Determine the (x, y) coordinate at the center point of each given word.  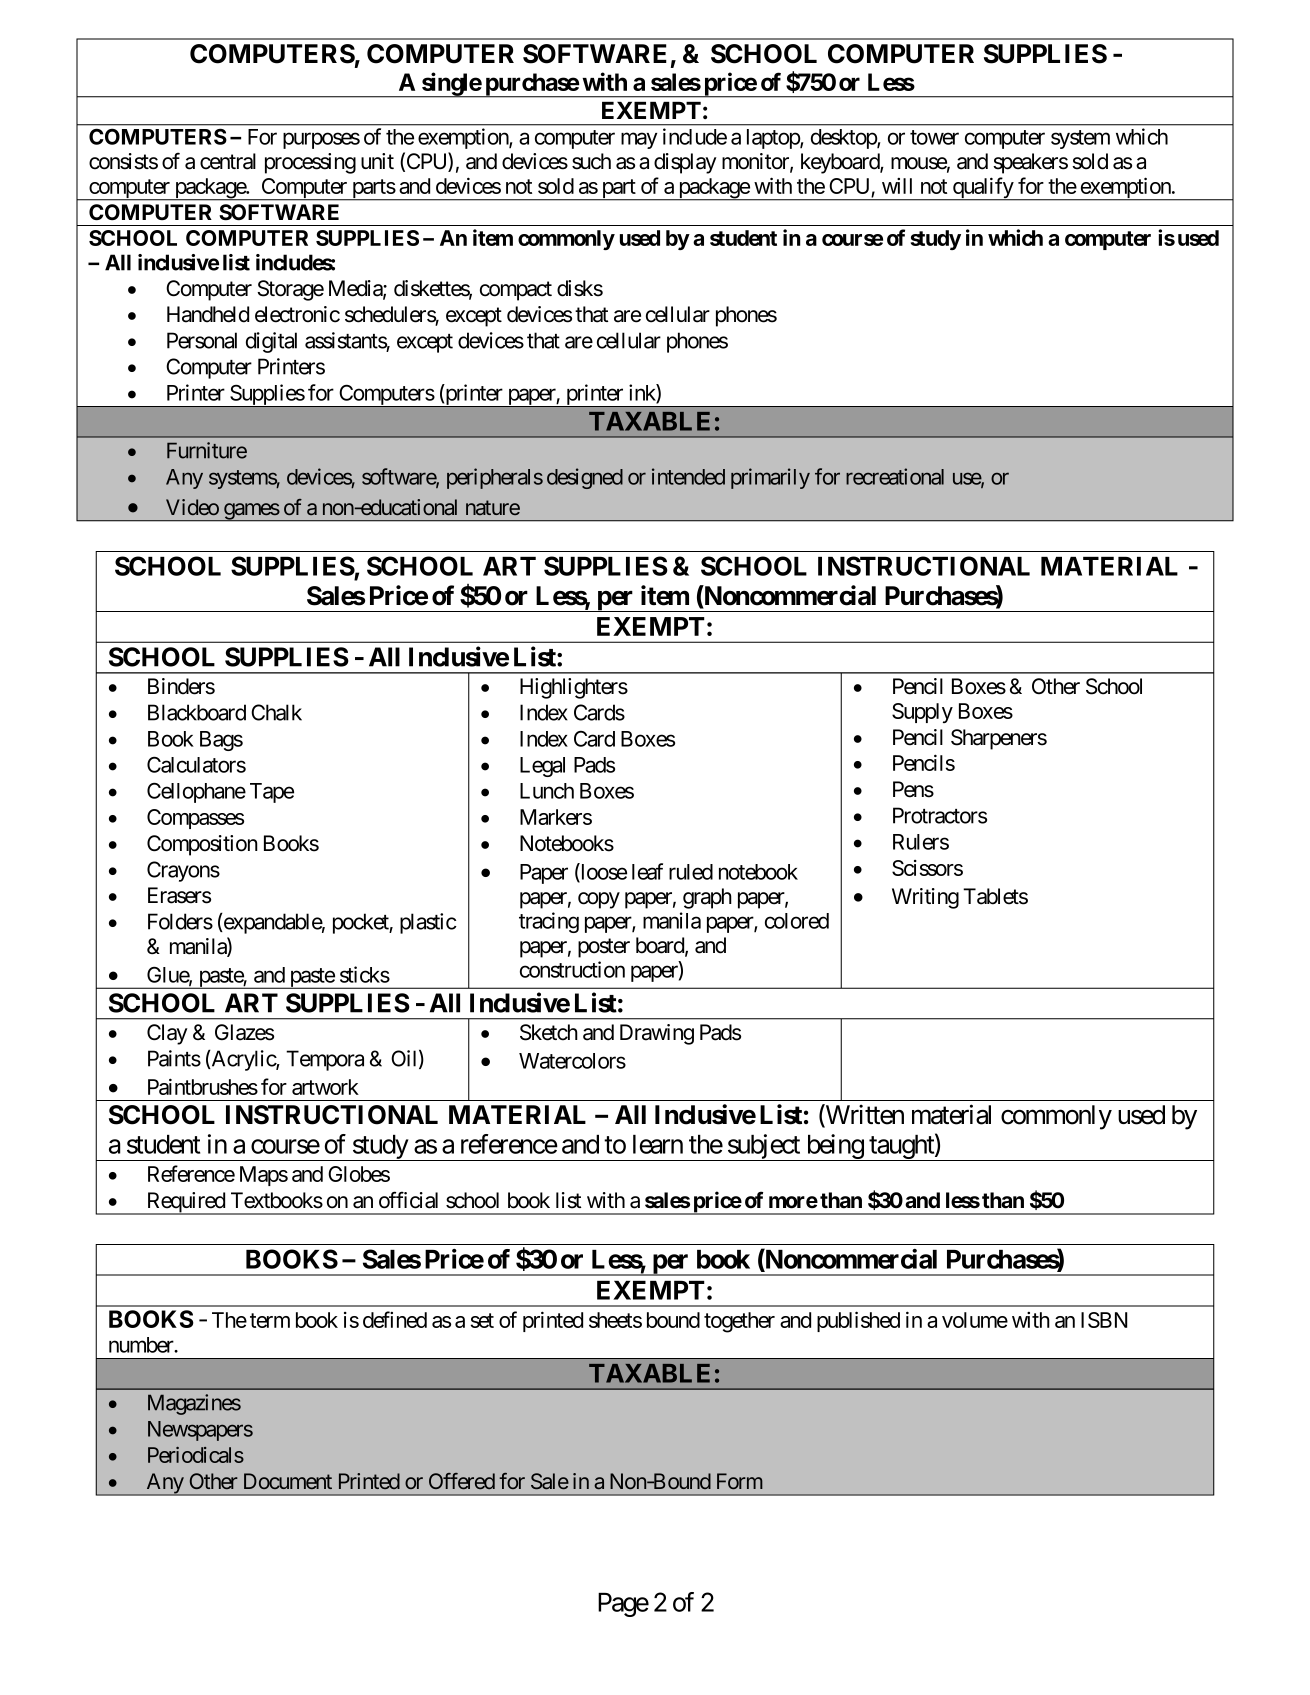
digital (271, 342)
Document (288, 1481)
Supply (922, 713)
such (591, 161)
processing (310, 163)
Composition (202, 845)
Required (185, 1203)
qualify (982, 189)
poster (604, 948)
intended (688, 476)
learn (658, 1144)
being (834, 1147)
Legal (542, 767)
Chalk (276, 712)
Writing (925, 898)
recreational (895, 476)
